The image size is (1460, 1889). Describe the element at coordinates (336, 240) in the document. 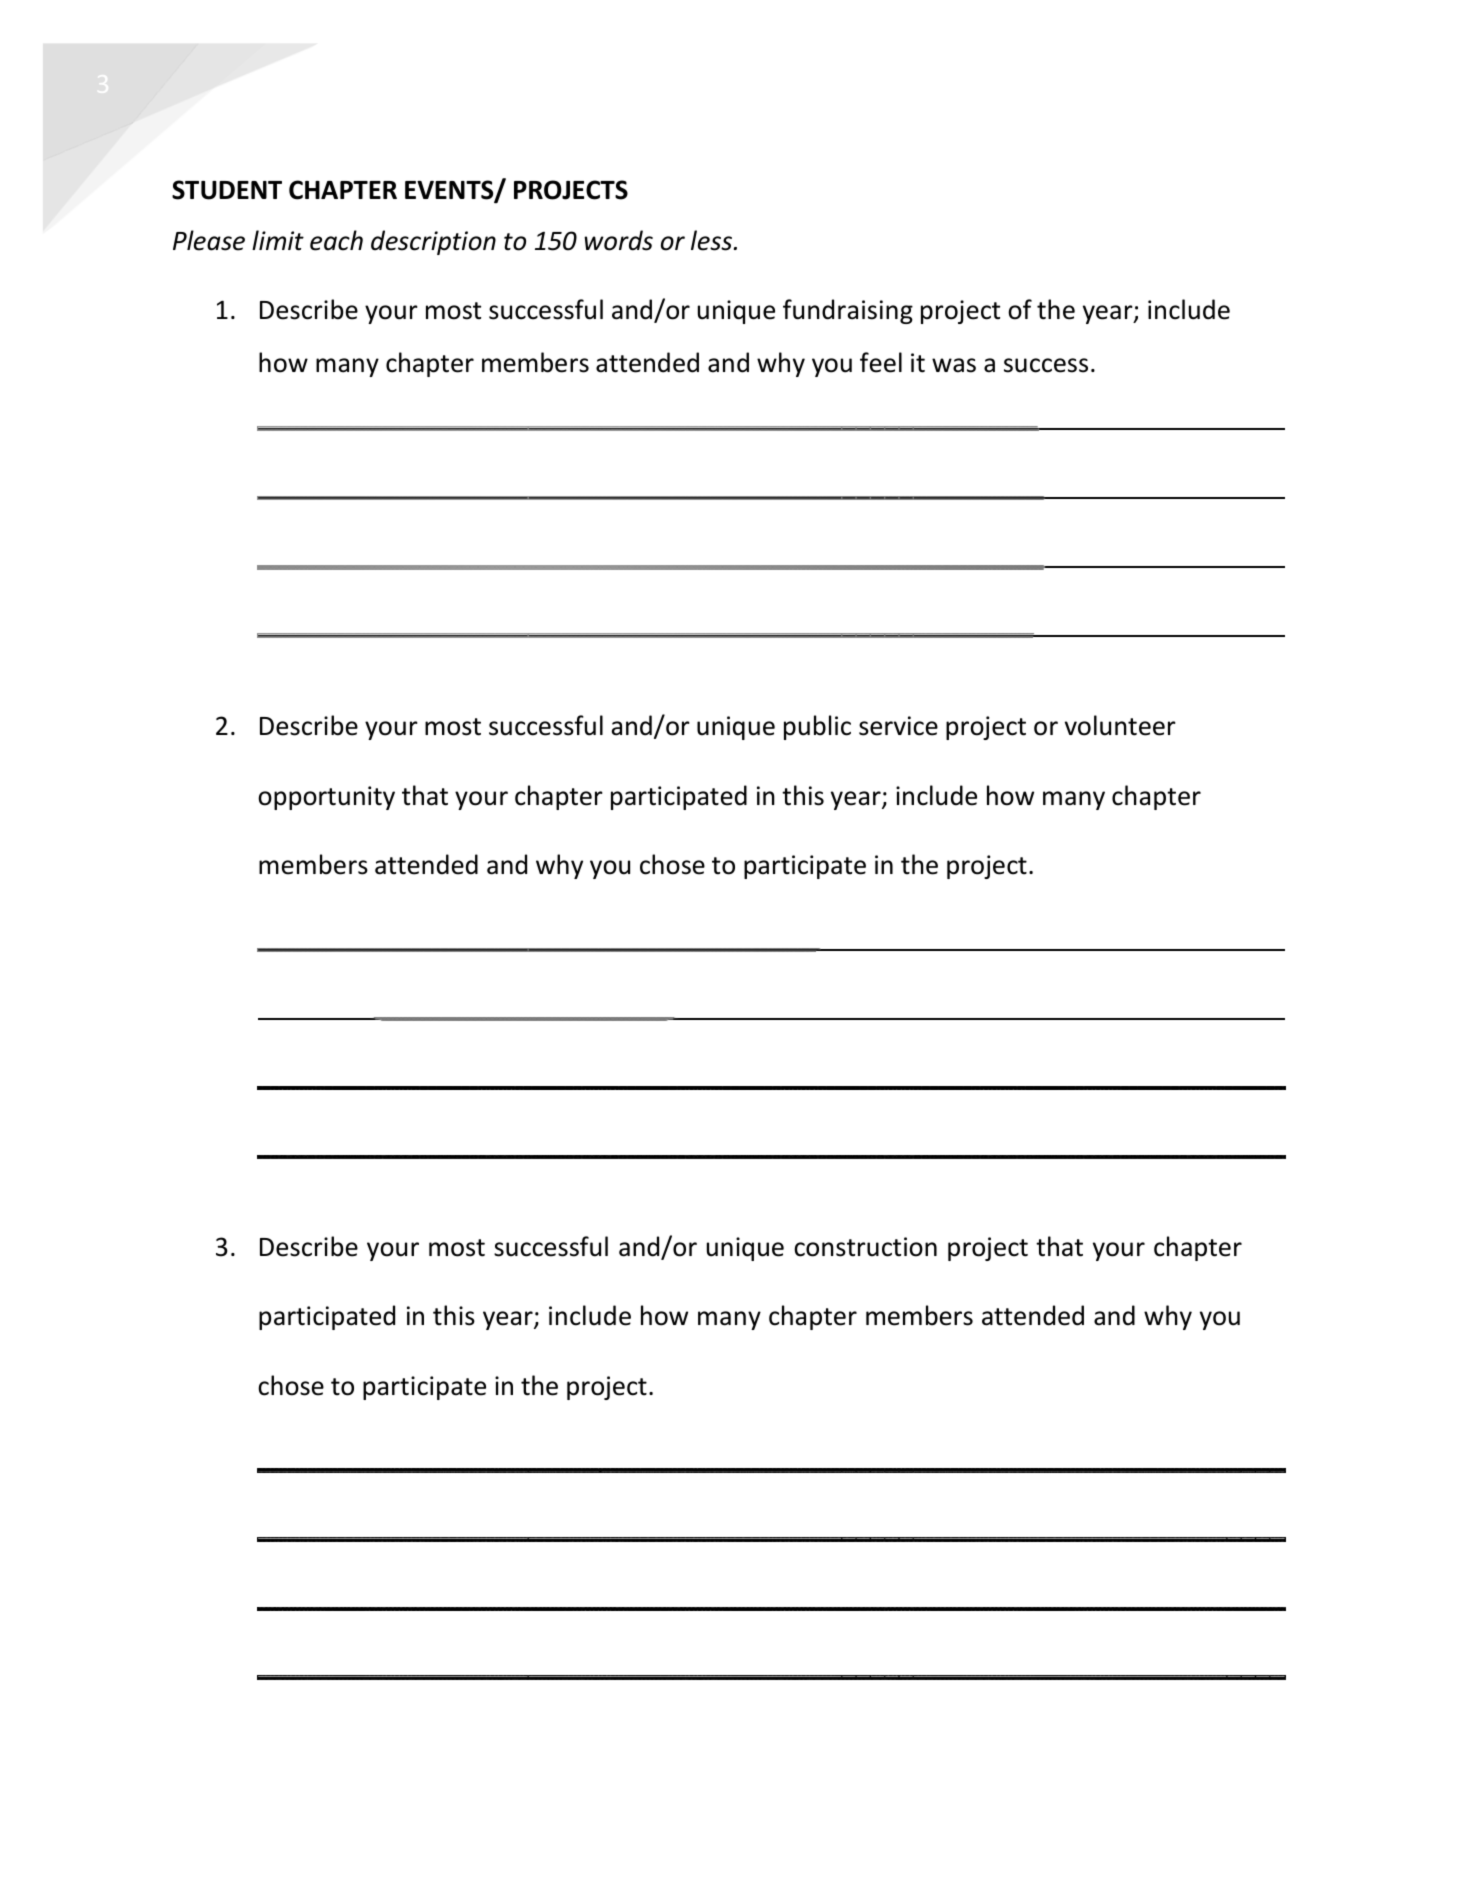

I see `each` at that location.
